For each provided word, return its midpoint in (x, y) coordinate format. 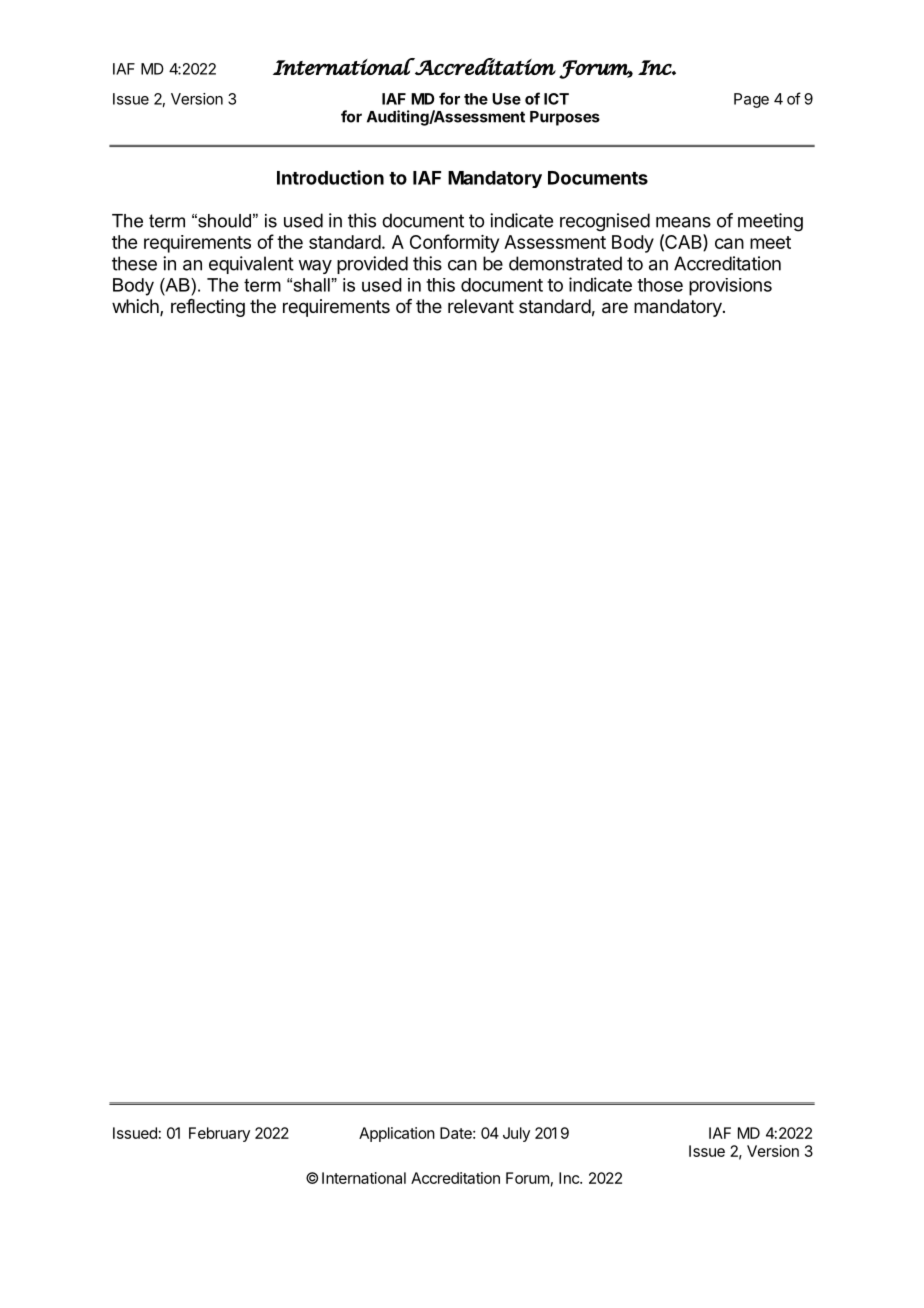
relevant (481, 306)
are (615, 308)
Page (751, 100)
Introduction (330, 177)
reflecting (208, 308)
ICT (556, 99)
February (219, 1134)
